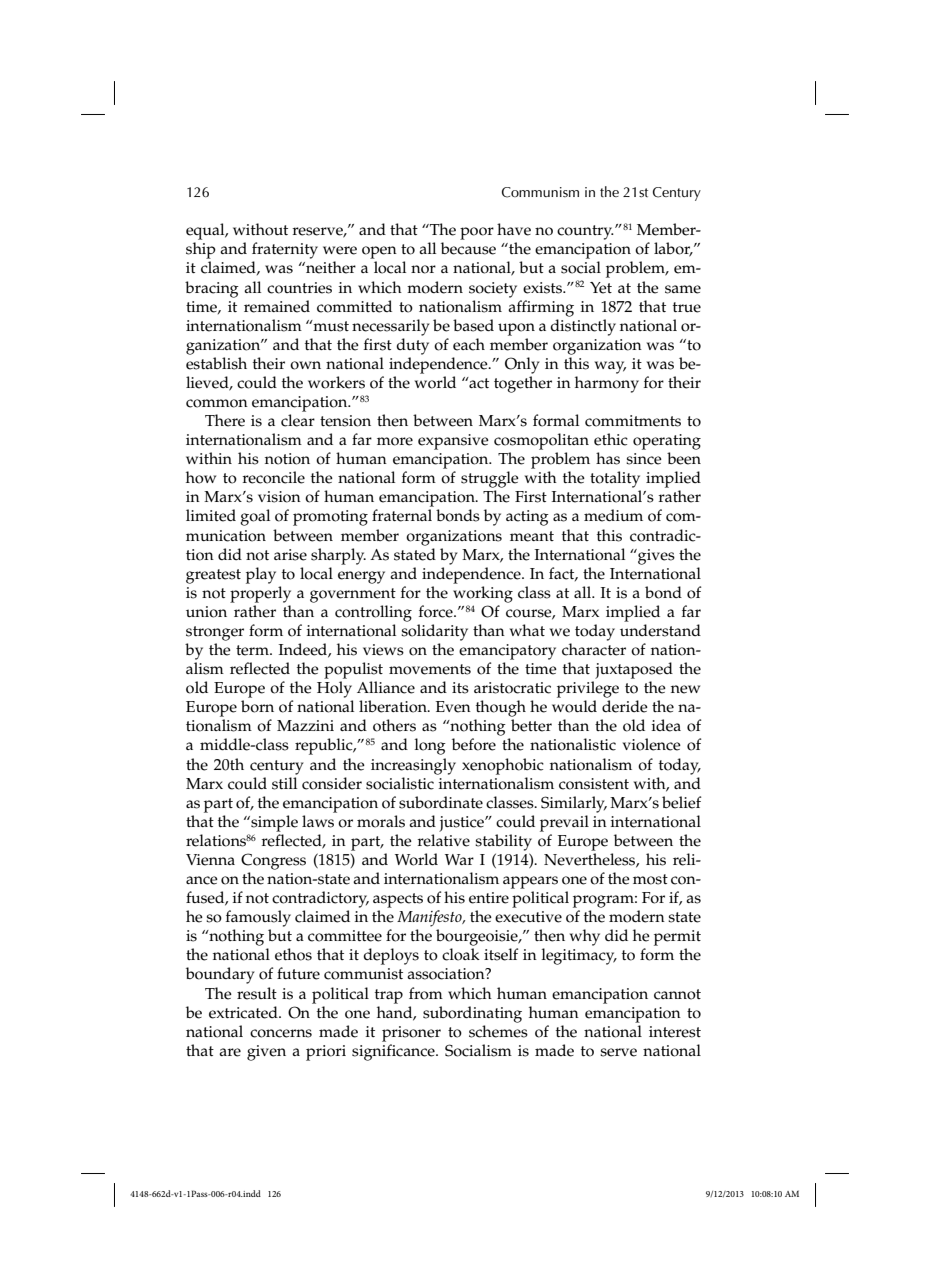 The width and height of the image is (930, 1288). I want to click on fraternity, so click(285, 250).
